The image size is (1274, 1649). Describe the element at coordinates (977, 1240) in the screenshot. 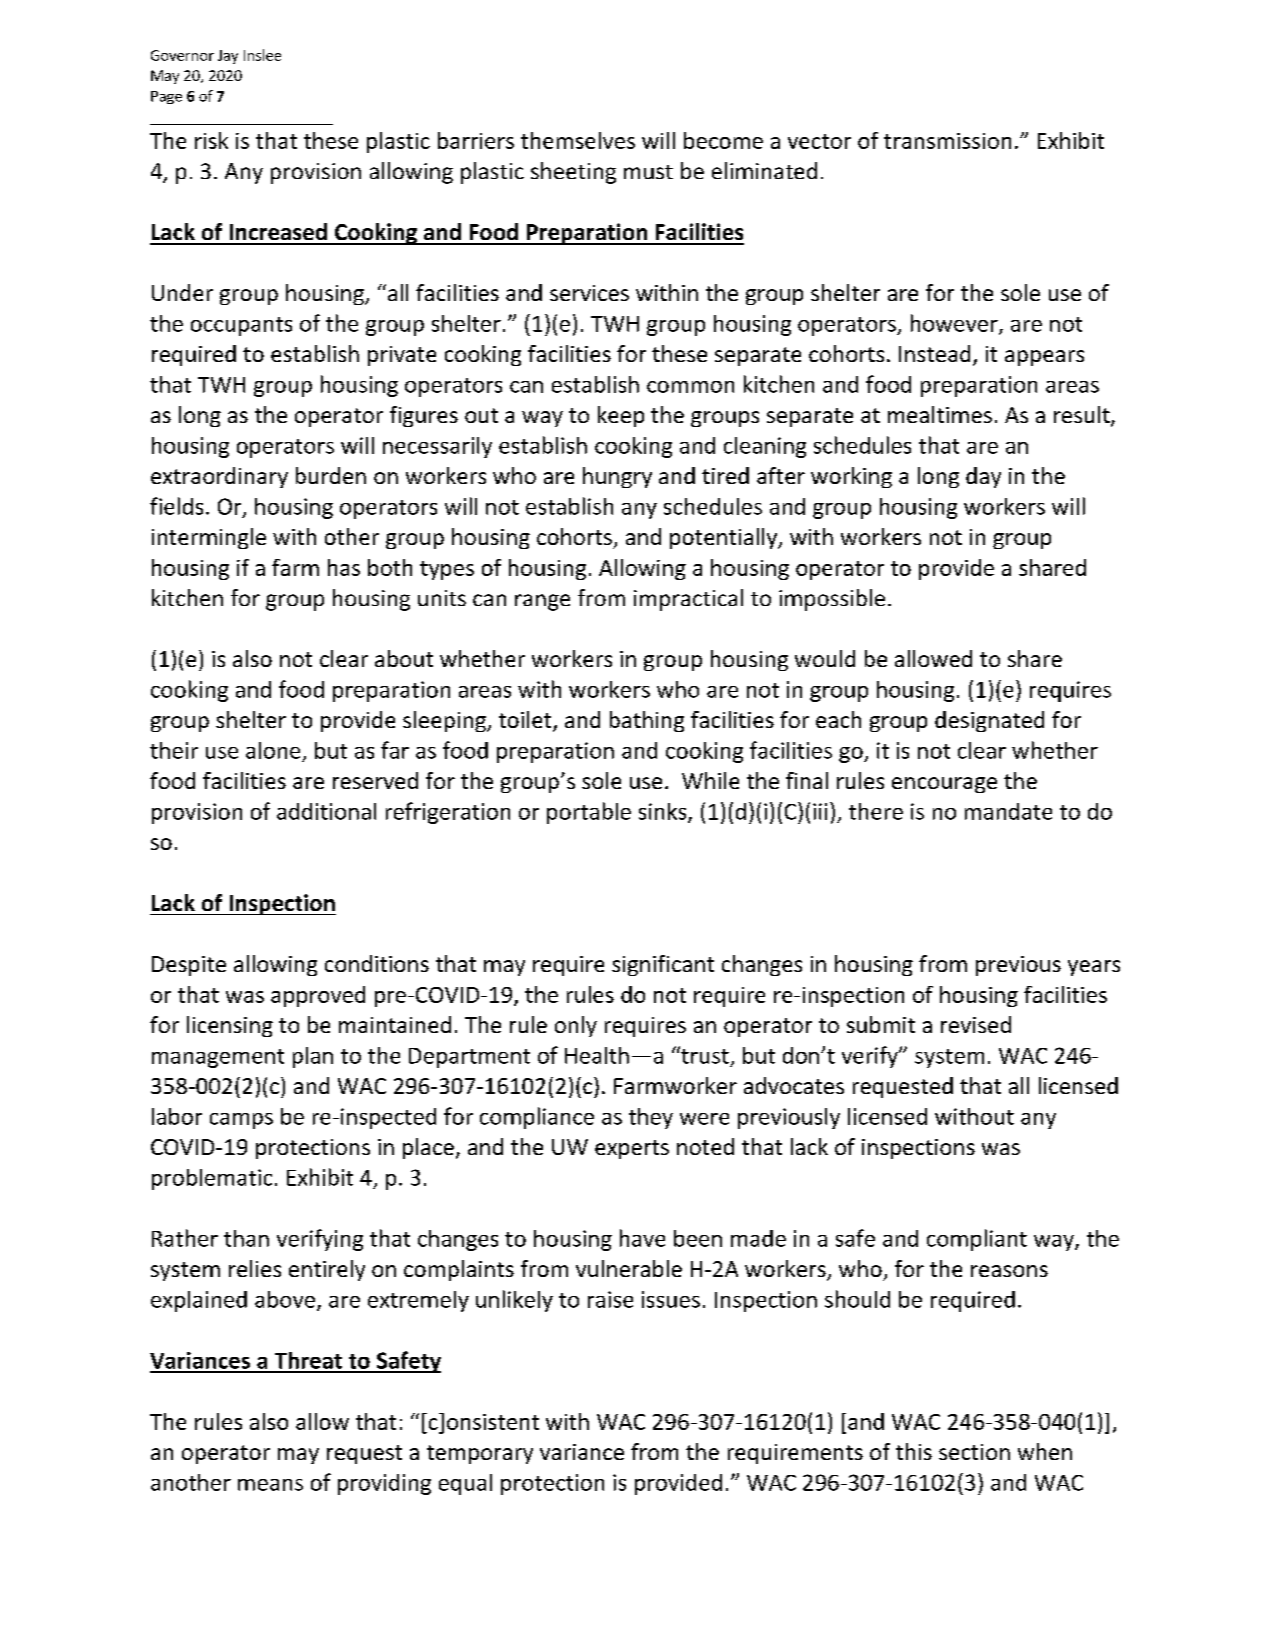

I see `compliant` at that location.
